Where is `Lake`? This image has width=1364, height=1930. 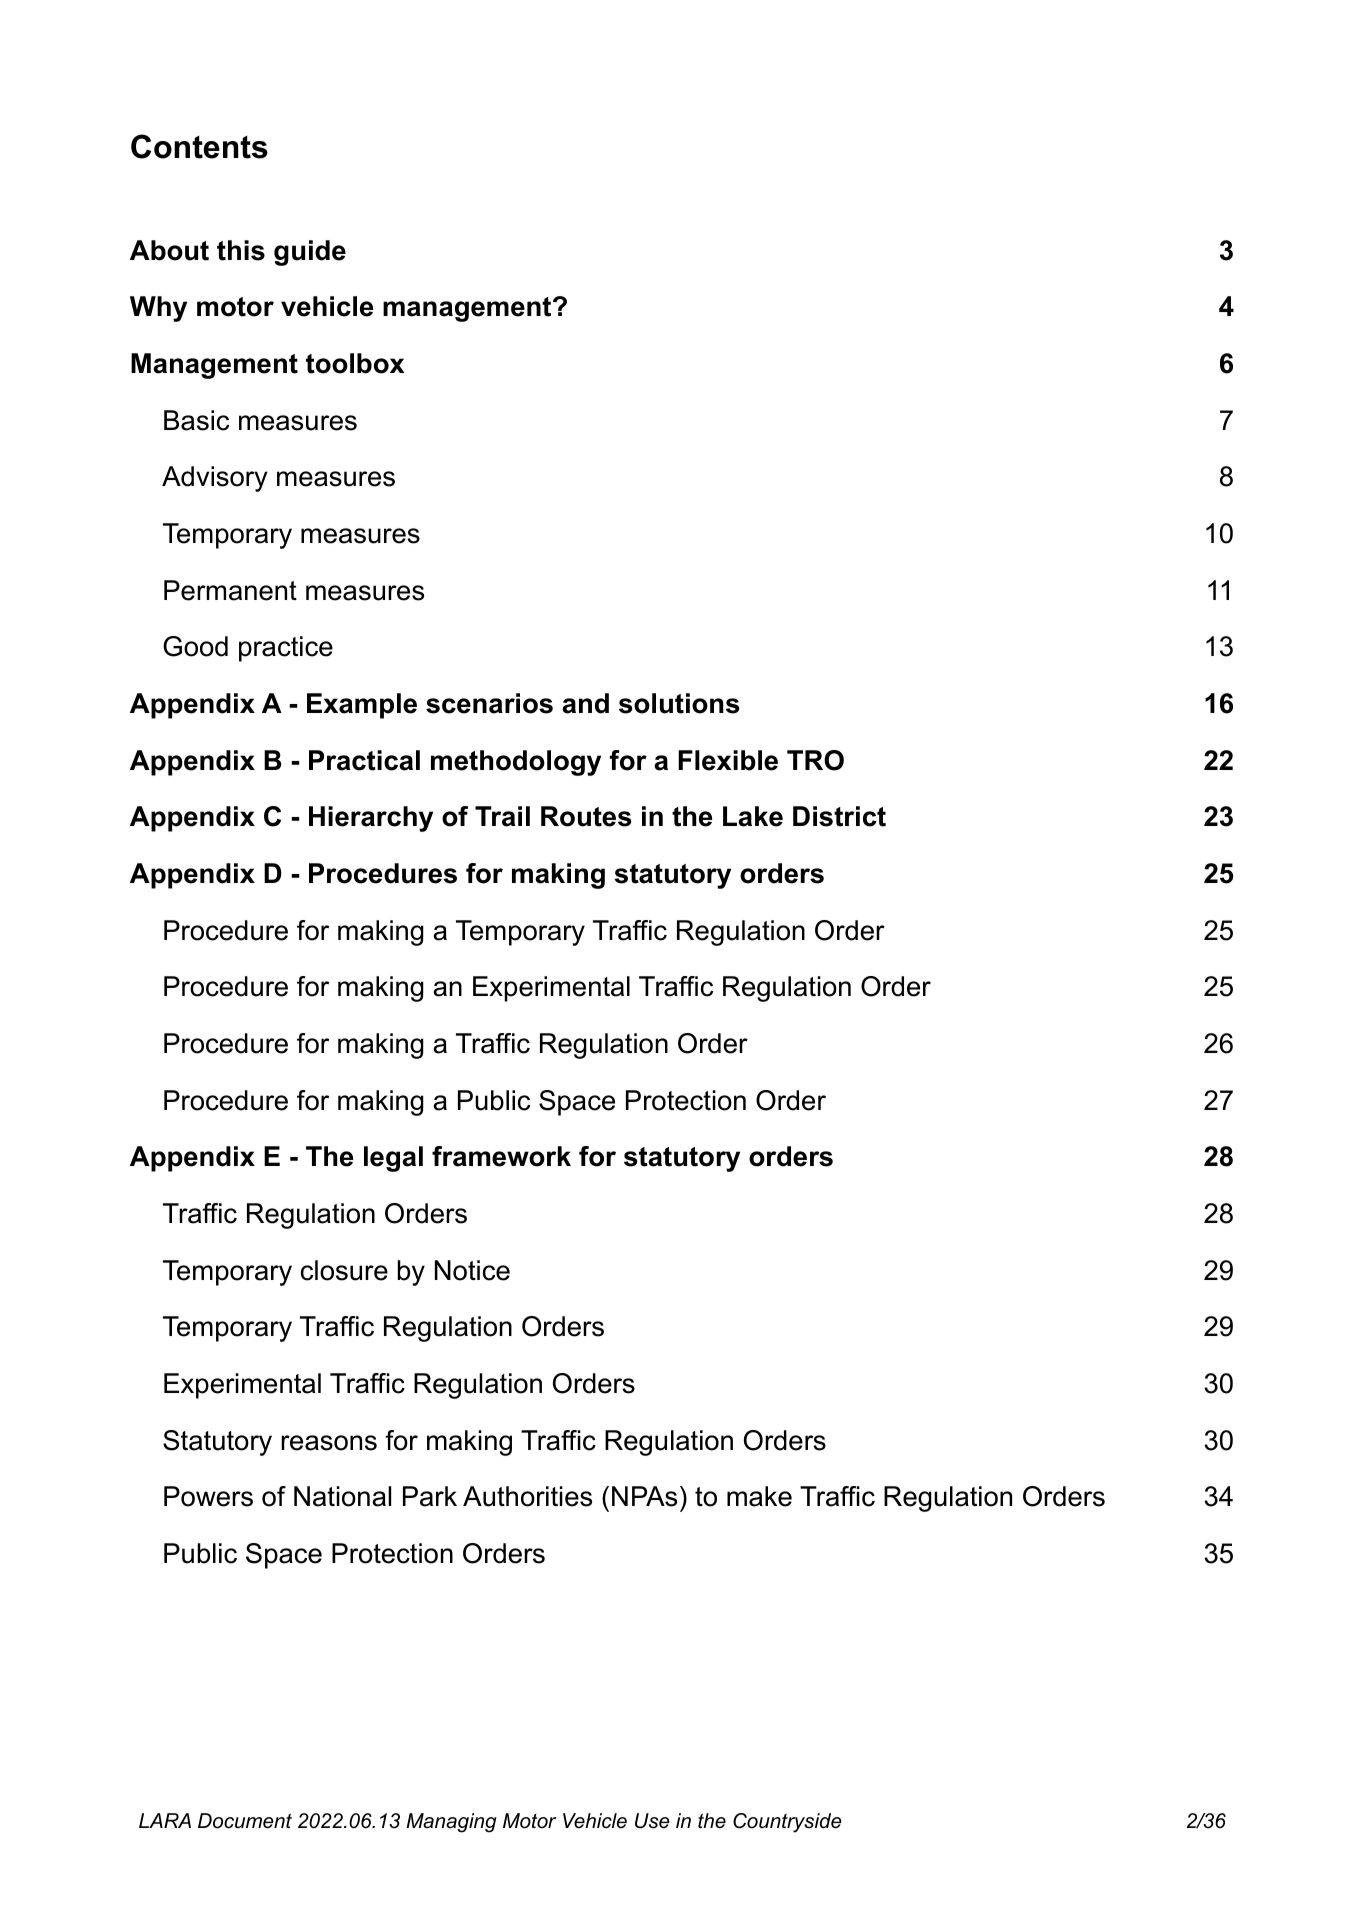
Lake is located at coordinates (753, 816).
